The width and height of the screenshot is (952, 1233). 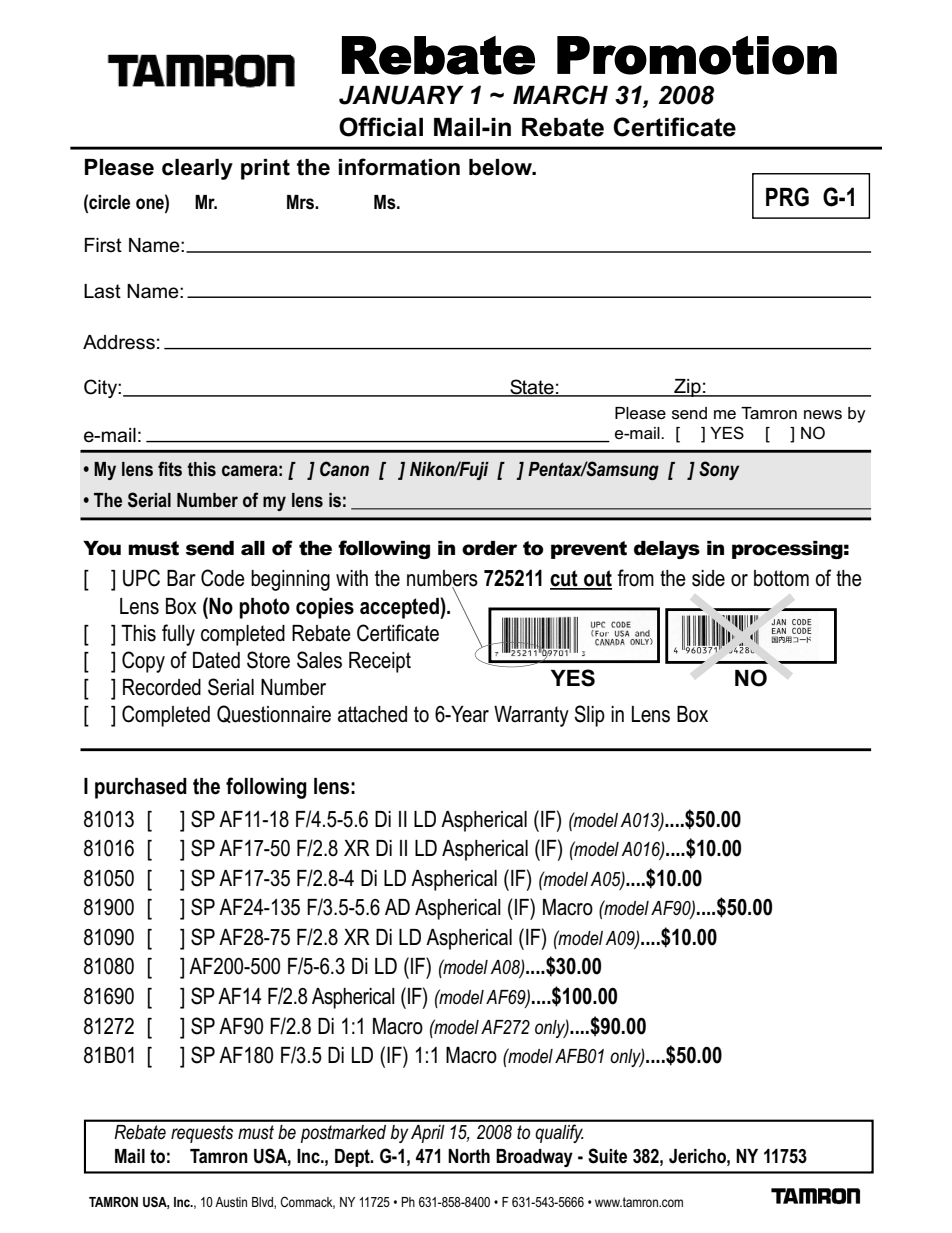 What do you see at coordinates (400, 608) in the screenshot?
I see `accepted` at bounding box center [400, 608].
